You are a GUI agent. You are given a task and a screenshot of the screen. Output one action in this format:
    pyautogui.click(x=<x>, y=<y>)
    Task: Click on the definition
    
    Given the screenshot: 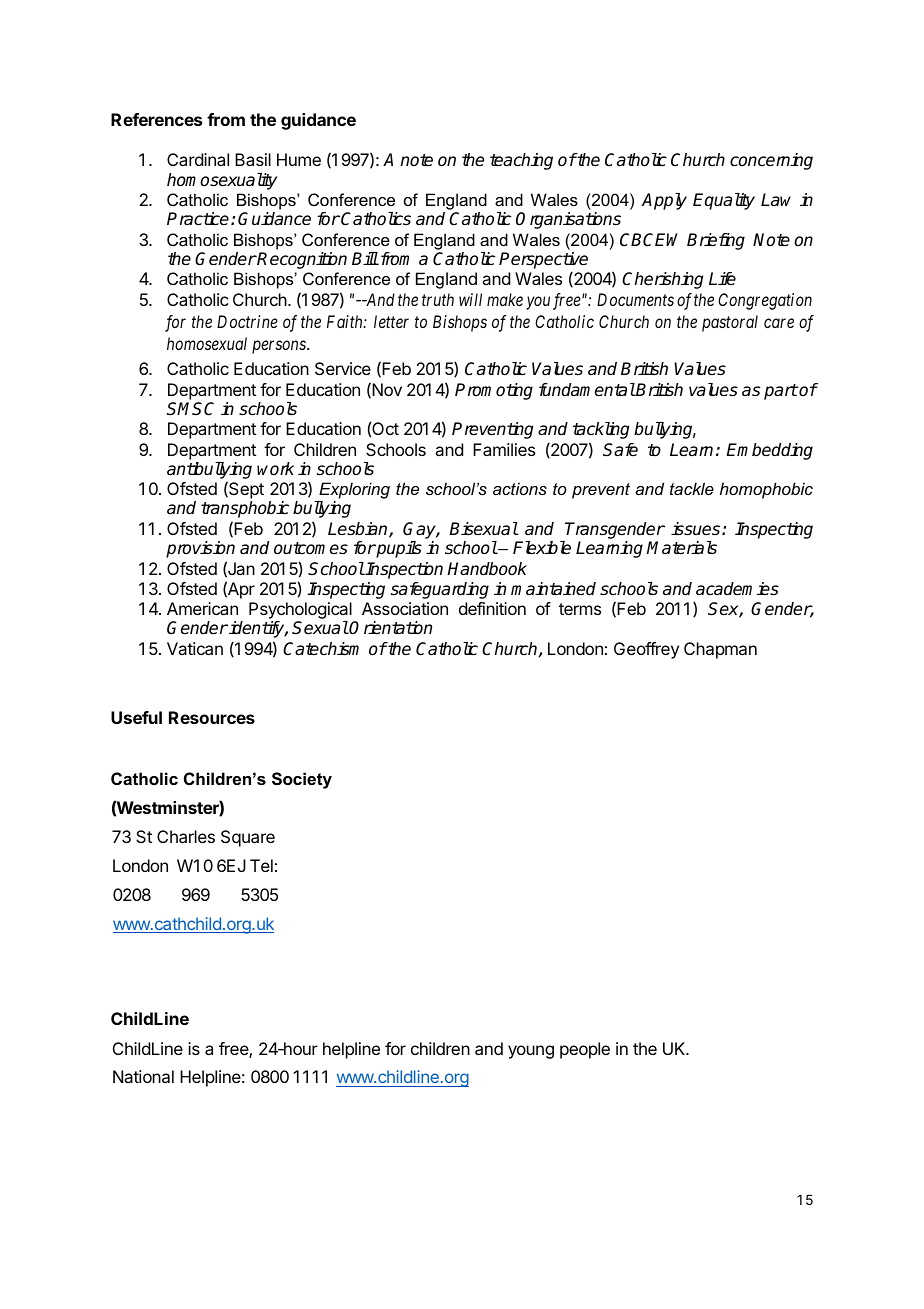 What is the action you would take?
    pyautogui.click(x=492, y=608)
